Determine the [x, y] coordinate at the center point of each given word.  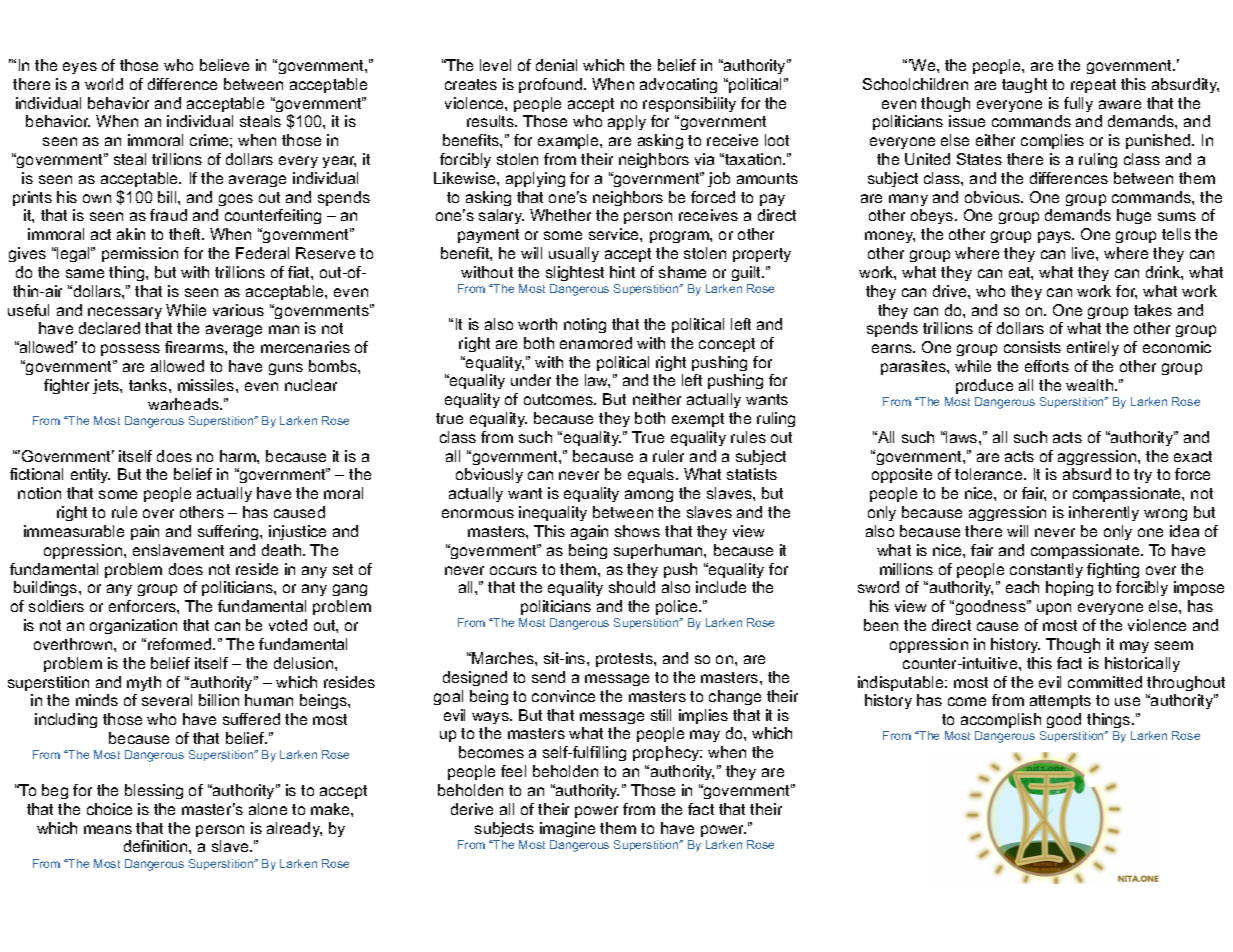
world [104, 84]
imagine [567, 829]
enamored [596, 343]
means [108, 829]
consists [1032, 347]
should [632, 587]
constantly [1046, 570]
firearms [195, 347]
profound [552, 85]
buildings [47, 588]
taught [1024, 85]
